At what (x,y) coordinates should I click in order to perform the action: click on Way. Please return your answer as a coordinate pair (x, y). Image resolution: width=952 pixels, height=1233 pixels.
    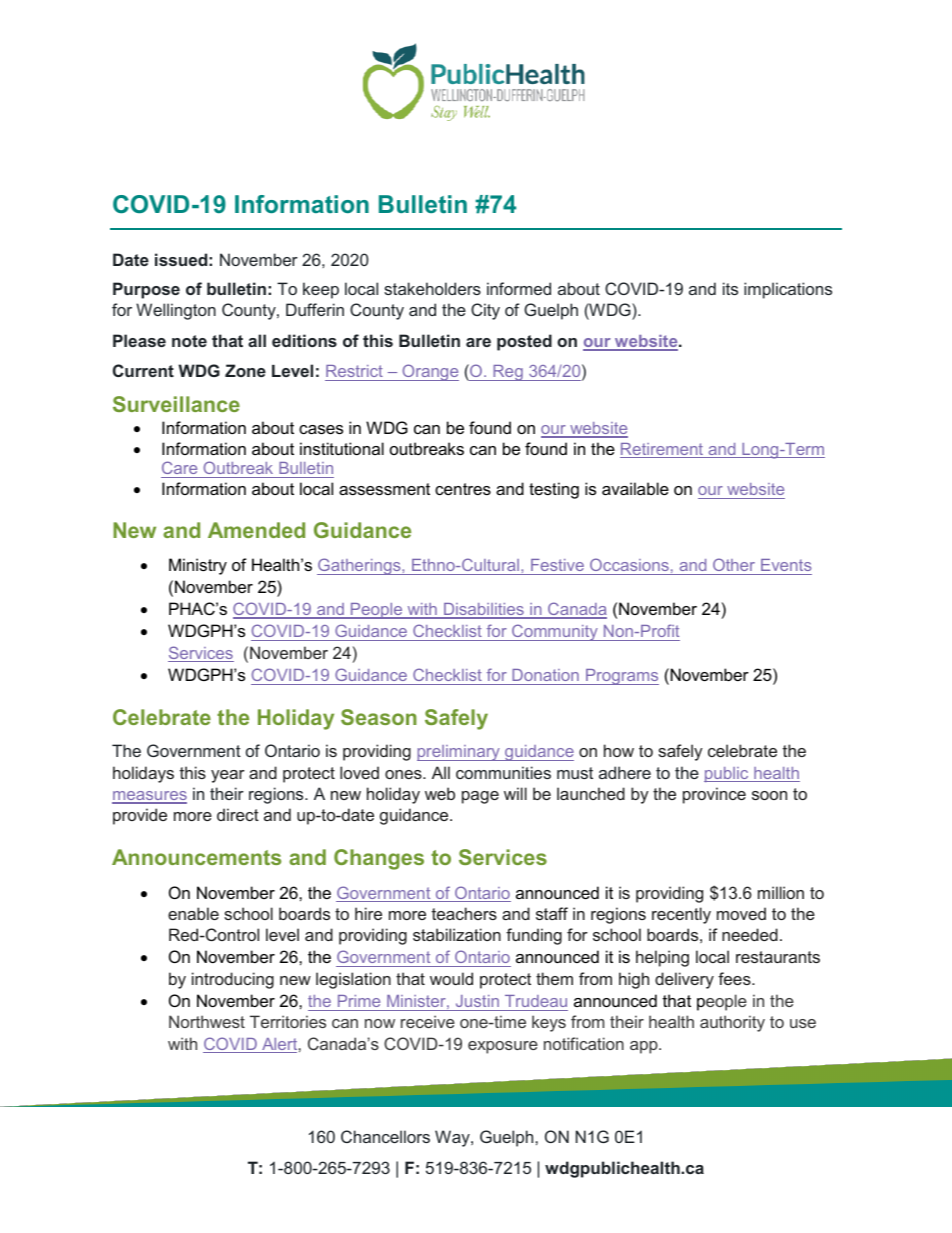
    Looking at the image, I should click on (453, 1138).
